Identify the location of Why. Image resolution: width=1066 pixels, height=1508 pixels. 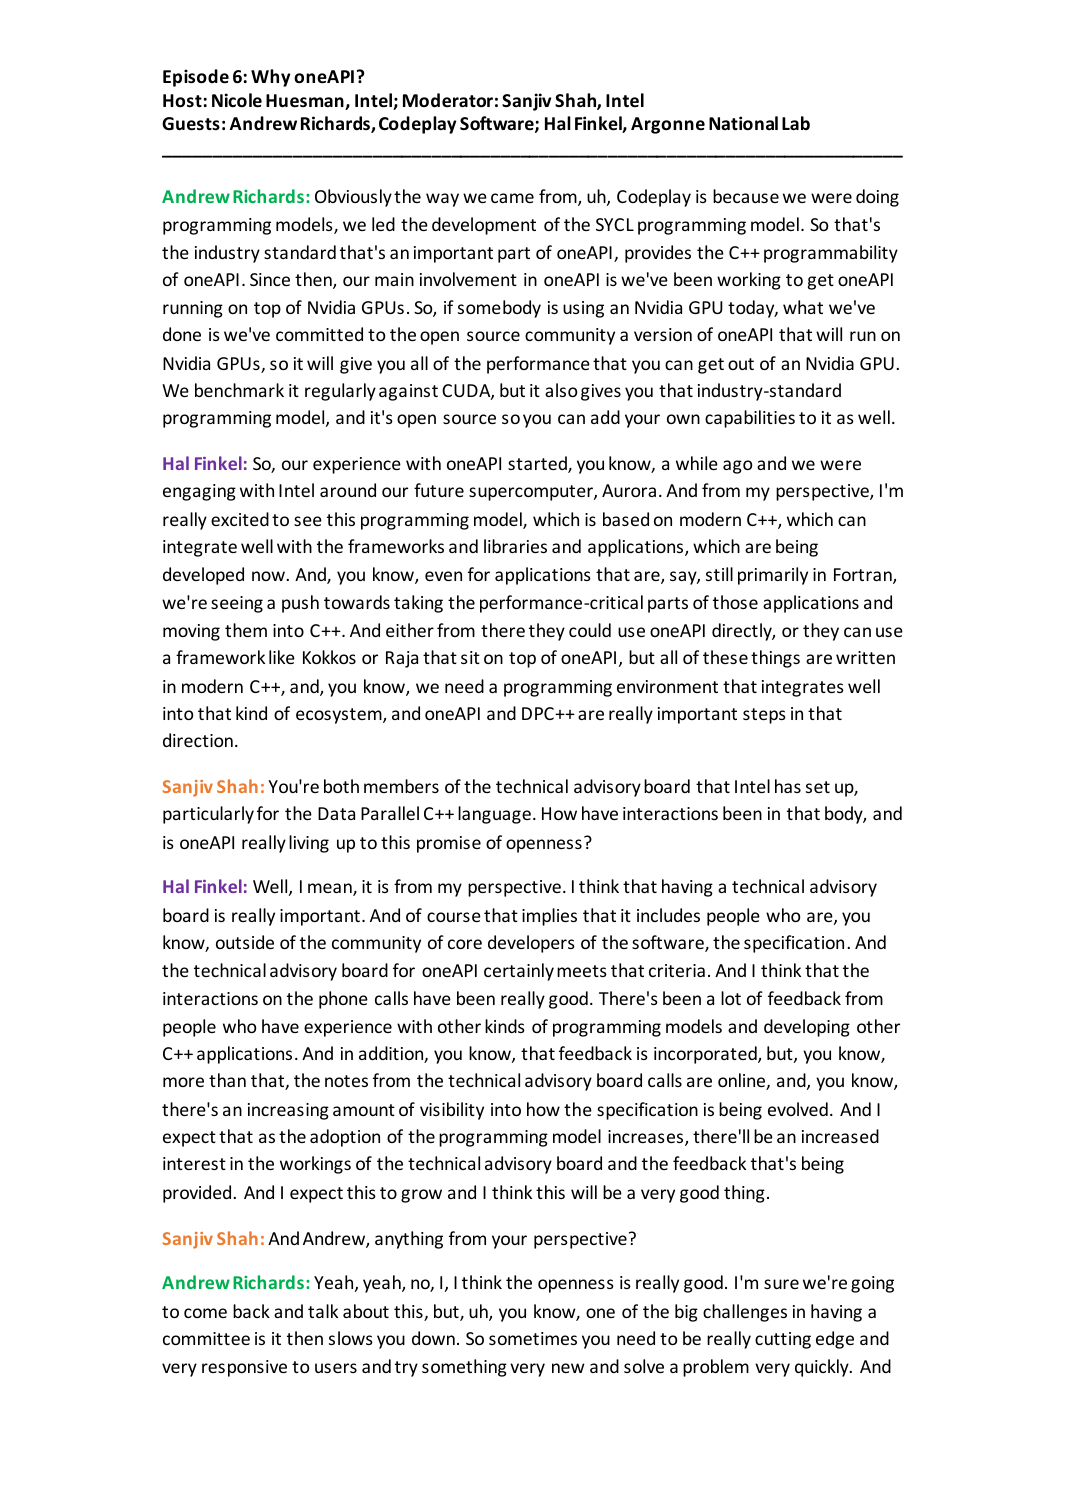
(270, 78).
